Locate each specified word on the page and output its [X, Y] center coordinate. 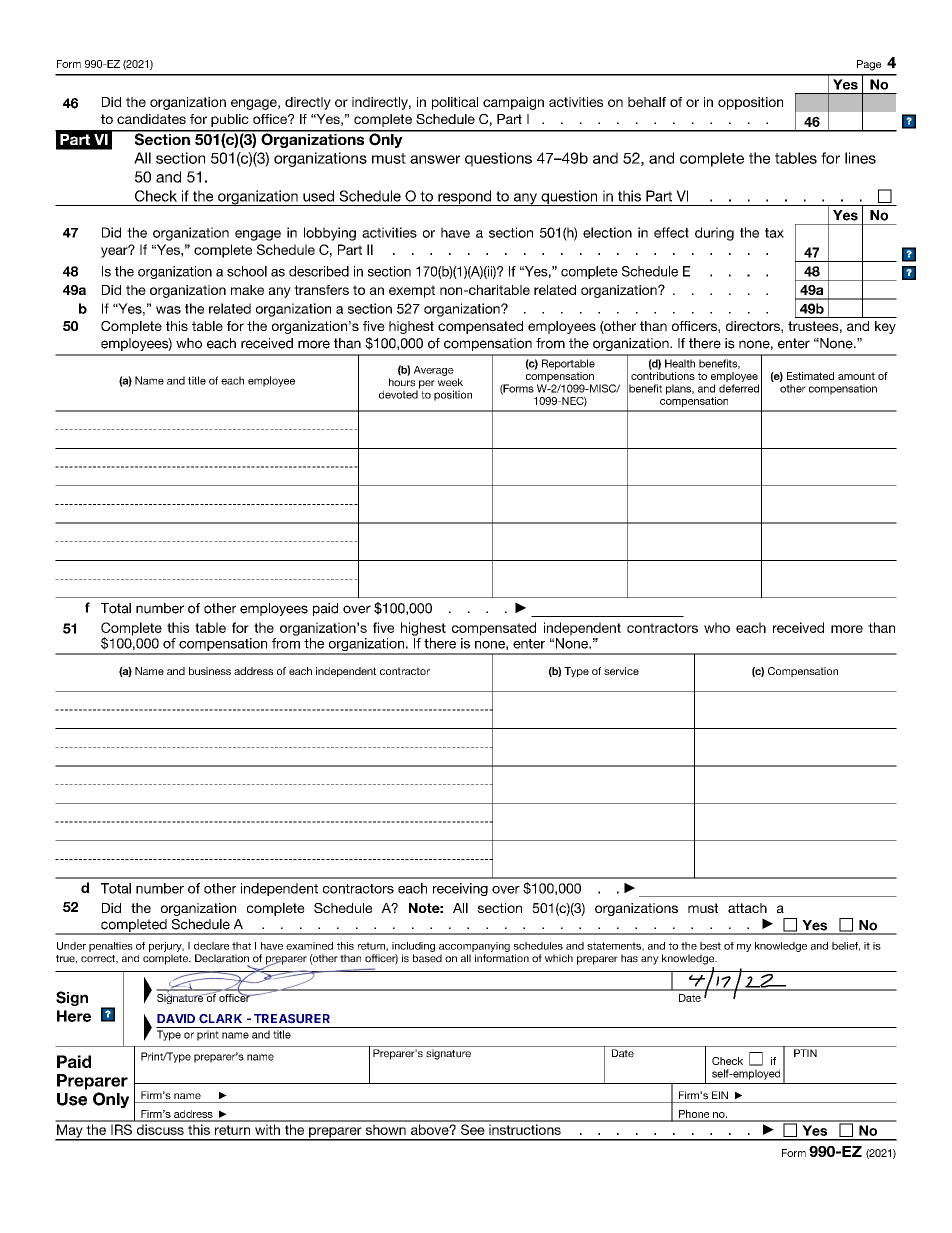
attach [747, 908]
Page [869, 65]
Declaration [222, 958]
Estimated [810, 376]
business [210, 671]
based [427, 958]
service [621, 671]
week [450, 382]
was [168, 310]
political [455, 103]
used [318, 196]
